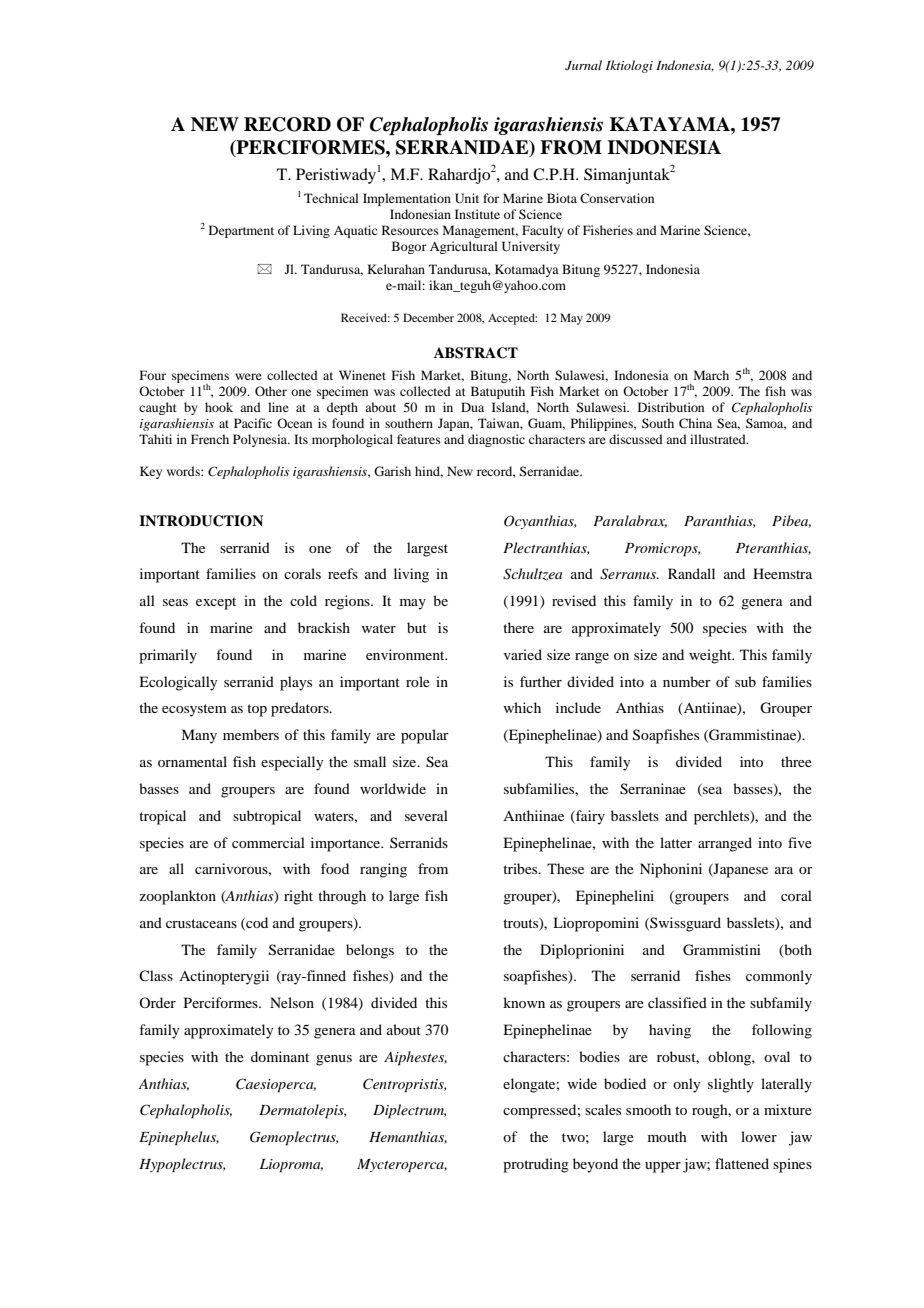 The height and width of the image is (1308, 924). I want to click on dominant, so click(280, 1056).
